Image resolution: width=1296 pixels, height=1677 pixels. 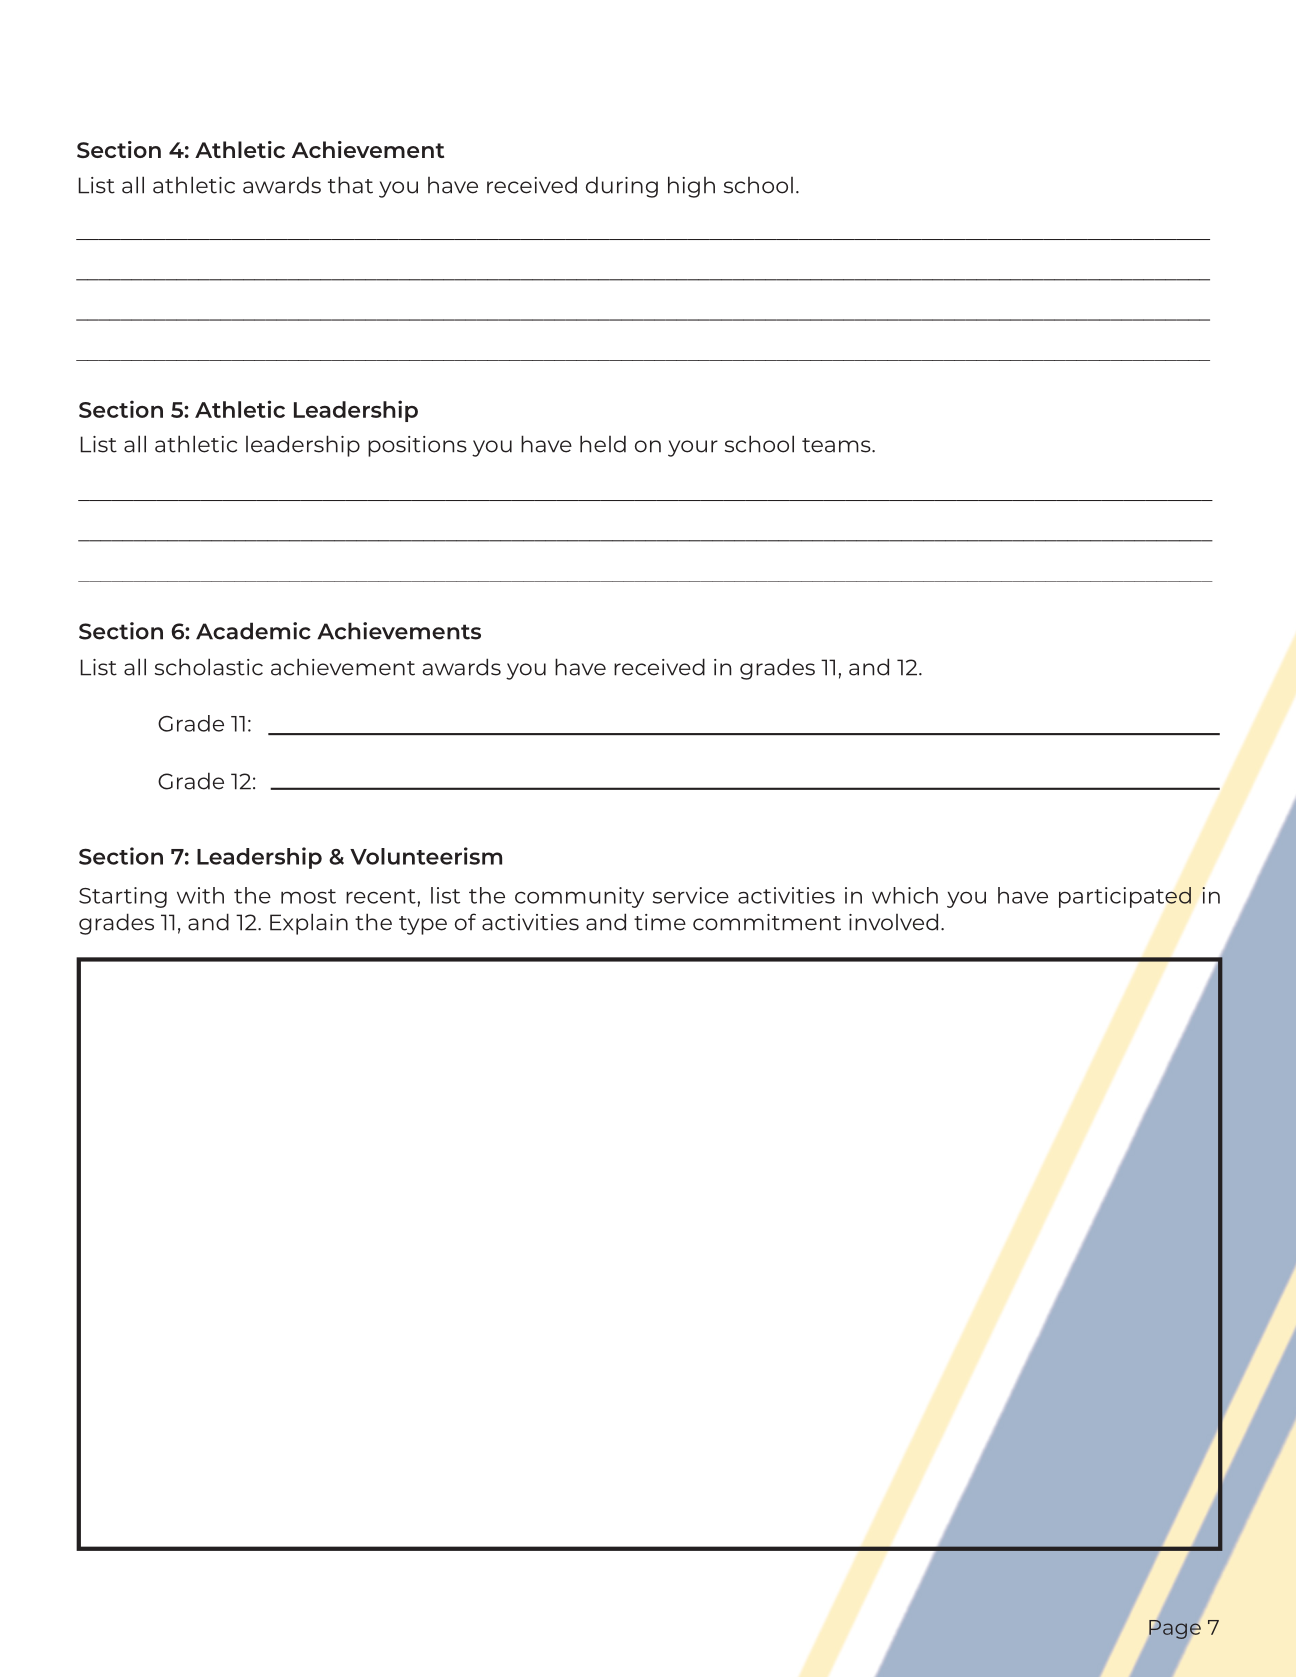 I want to click on commitment, so click(x=767, y=922).
